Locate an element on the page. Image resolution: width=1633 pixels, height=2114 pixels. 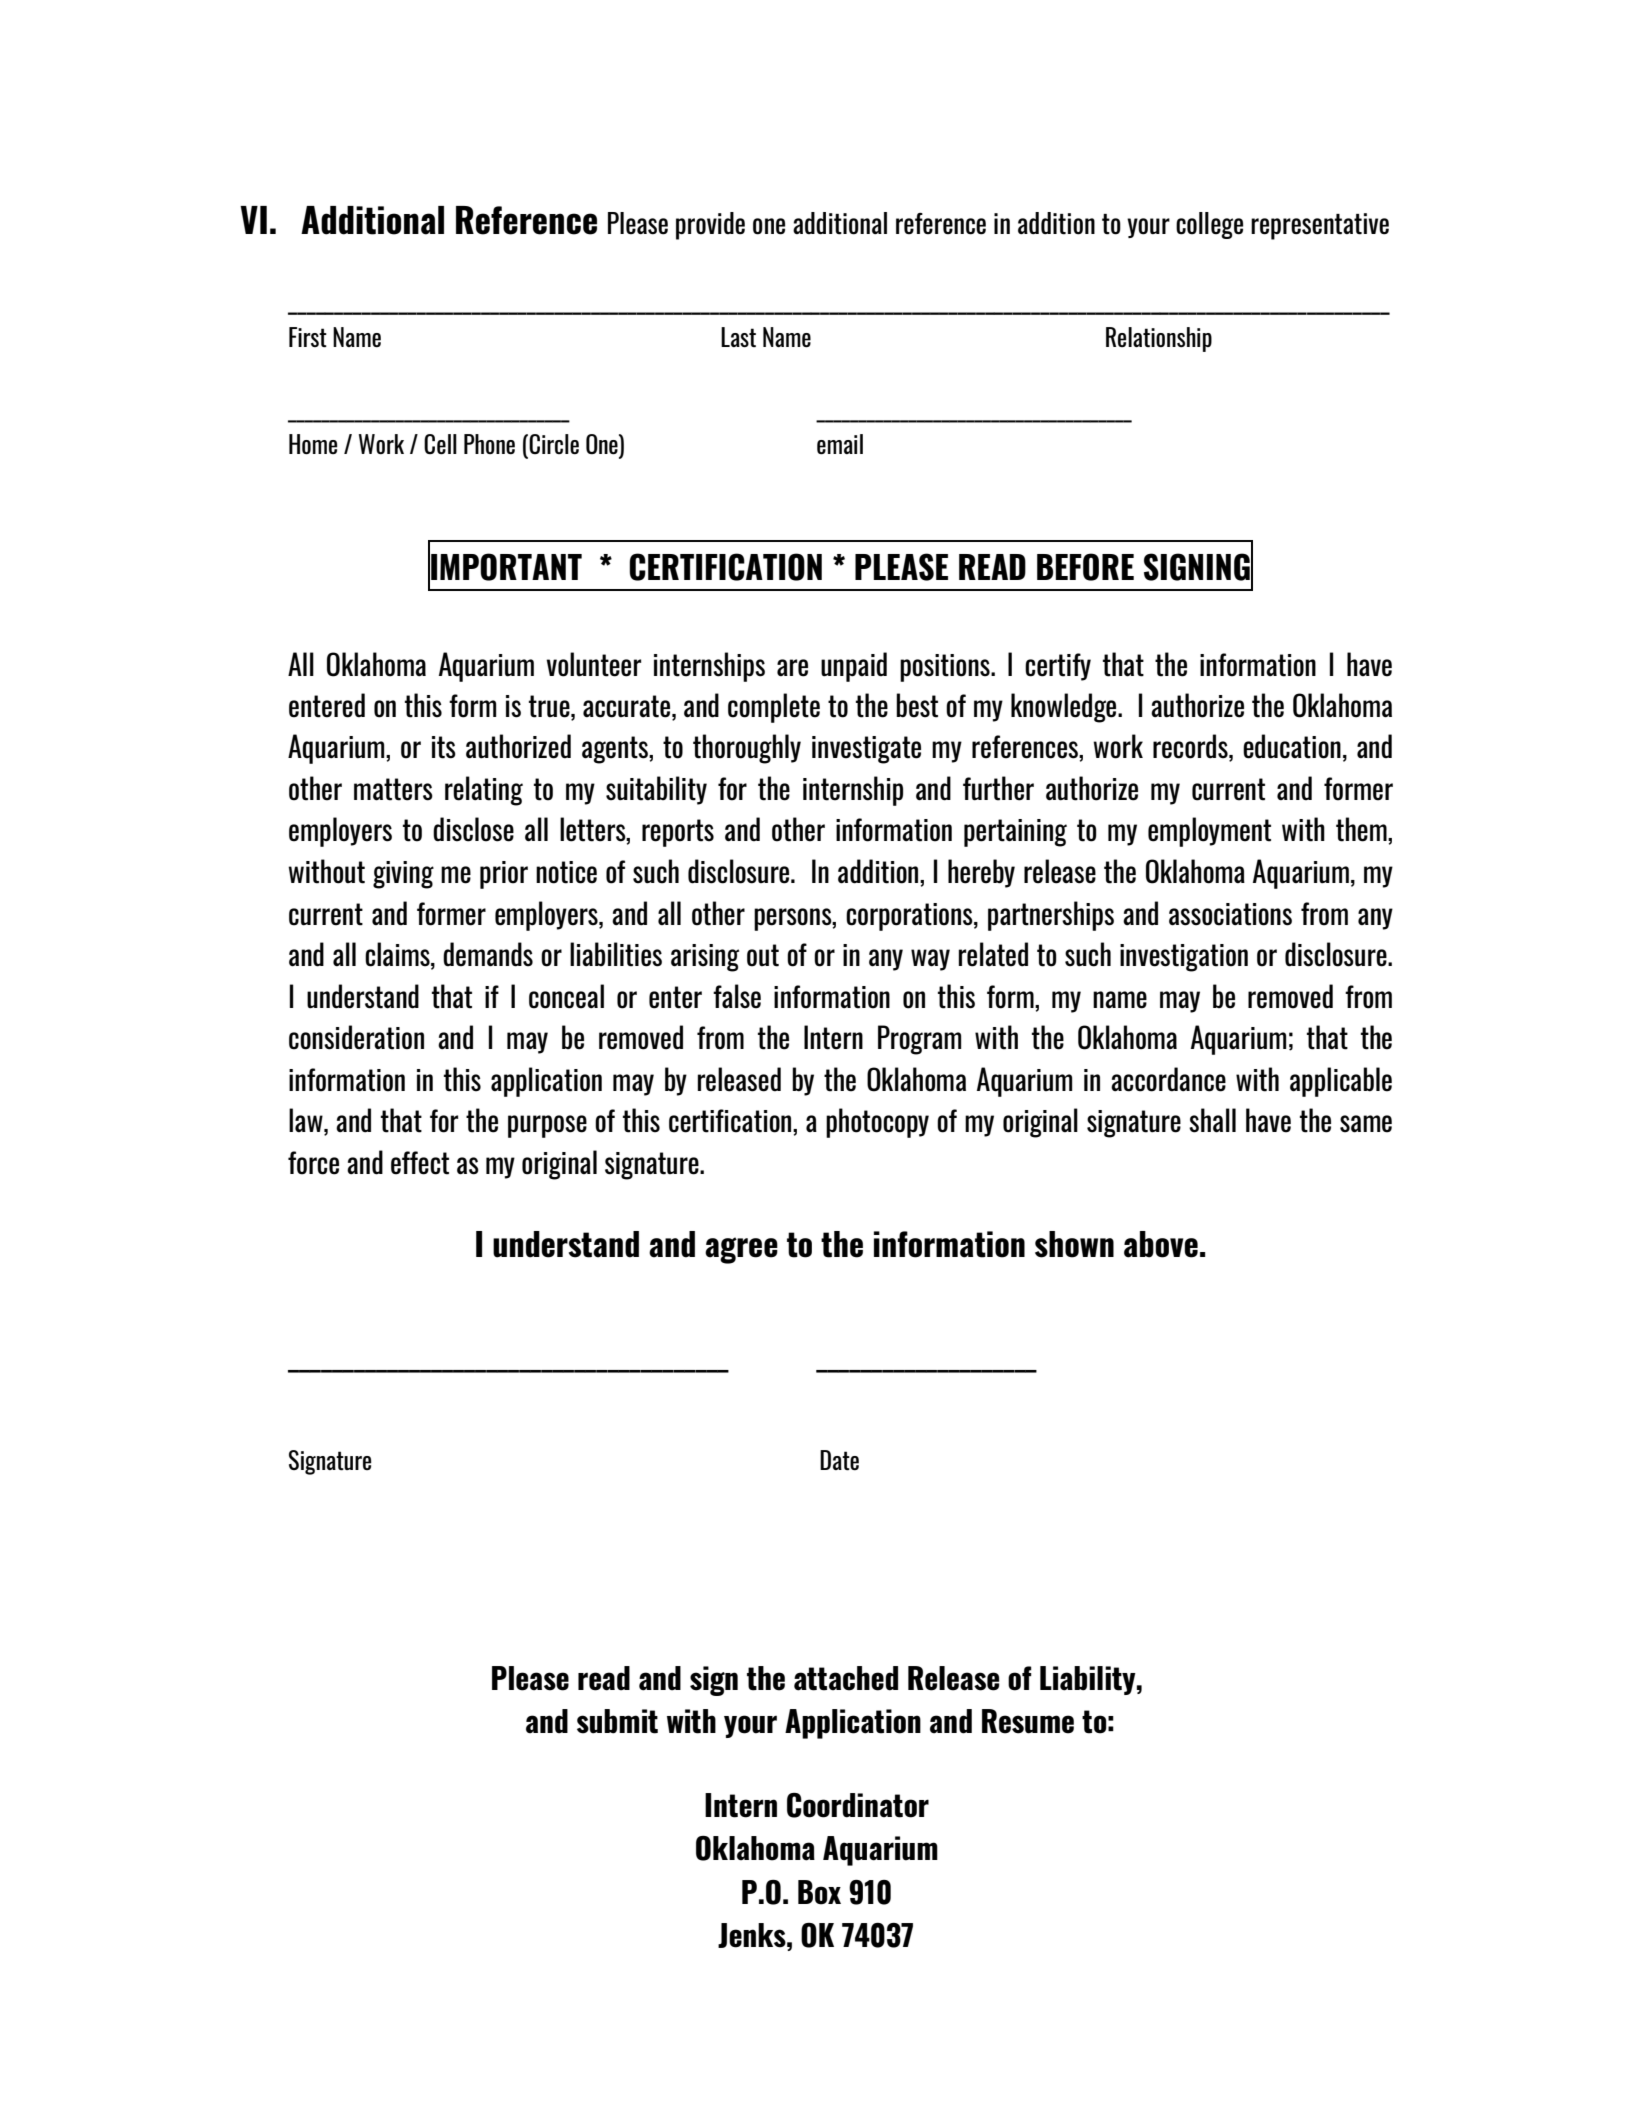
Last is located at coordinates (738, 337).
